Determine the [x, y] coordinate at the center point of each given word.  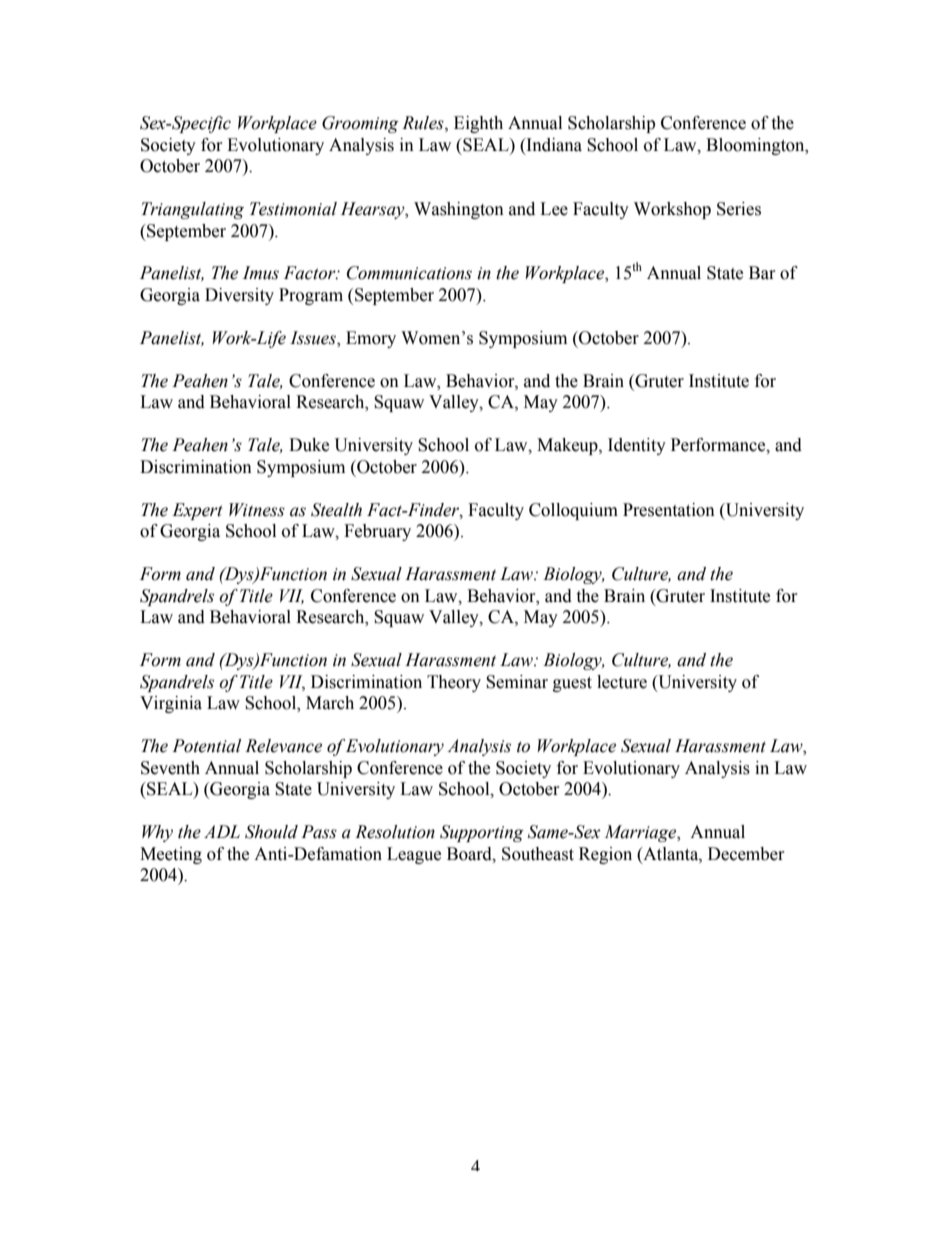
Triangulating [192, 210]
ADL [222, 831]
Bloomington [756, 146]
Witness [257, 510]
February [377, 532]
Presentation [669, 510]
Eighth [478, 124]
